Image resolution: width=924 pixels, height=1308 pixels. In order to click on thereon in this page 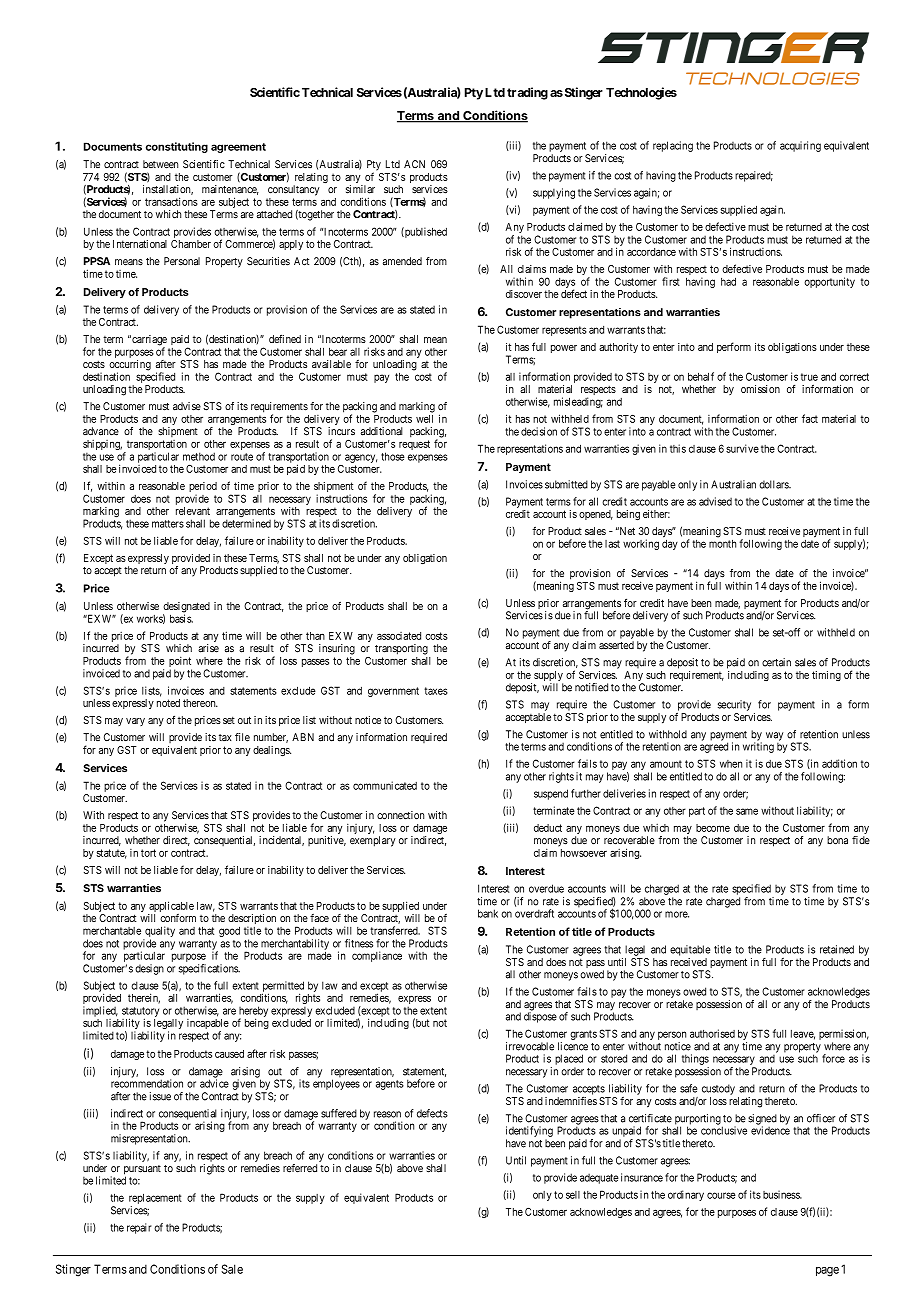, I will do `click(200, 703)`.
